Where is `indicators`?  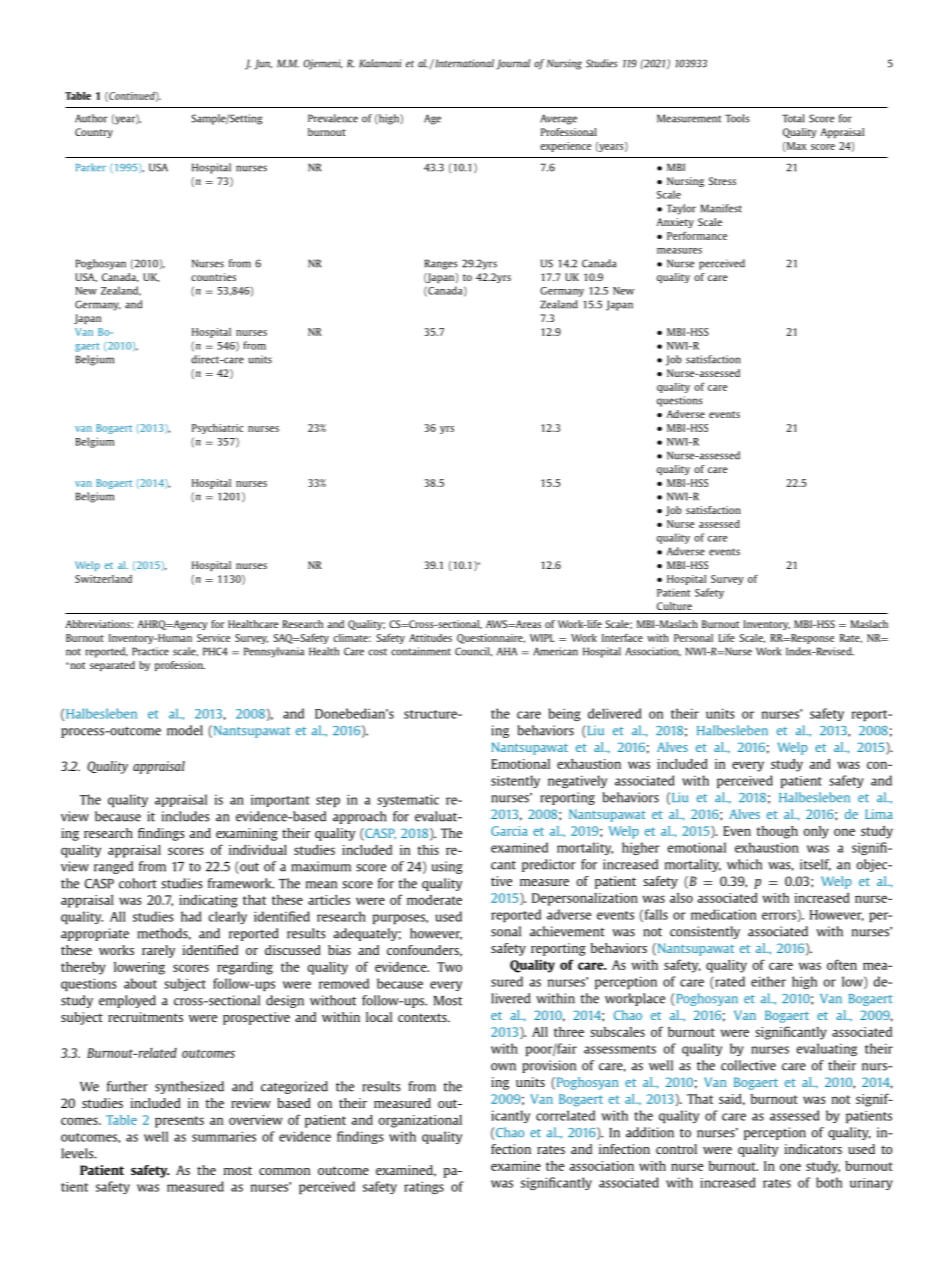 indicators is located at coordinates (813, 1149).
